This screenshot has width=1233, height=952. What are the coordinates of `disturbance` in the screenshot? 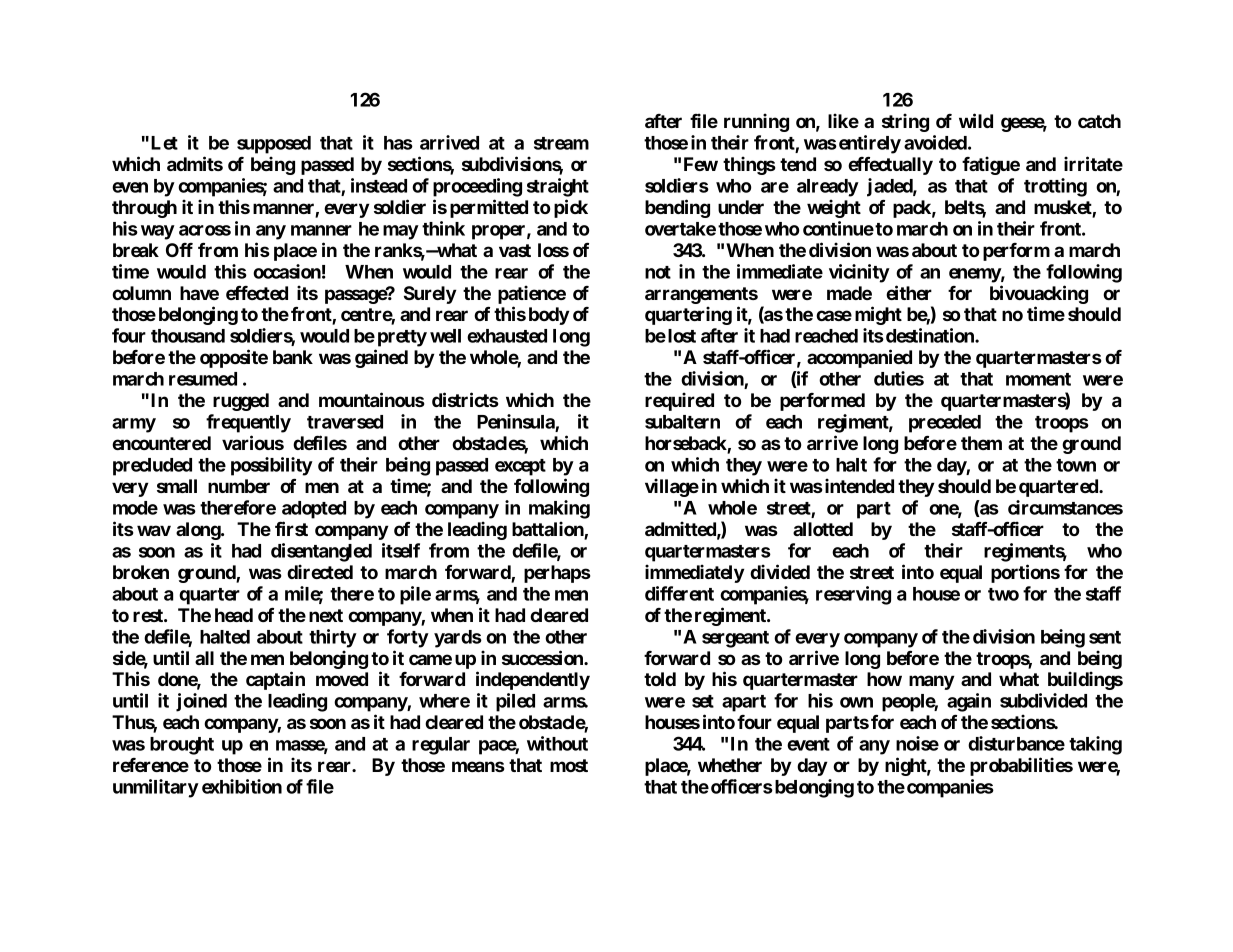 It's located at (1016, 743).
